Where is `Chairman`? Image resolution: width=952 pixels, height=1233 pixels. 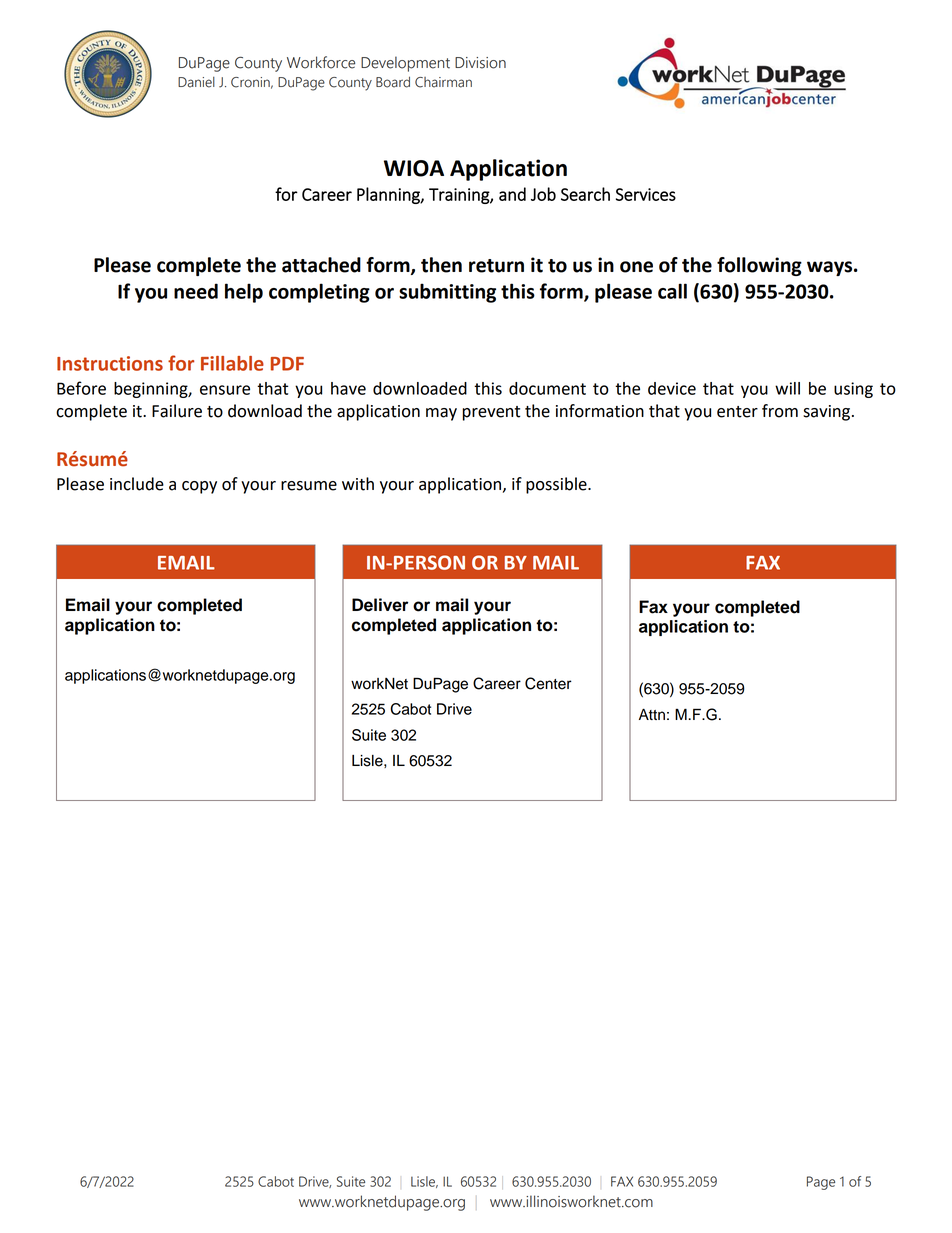
Chairman is located at coordinates (443, 82).
